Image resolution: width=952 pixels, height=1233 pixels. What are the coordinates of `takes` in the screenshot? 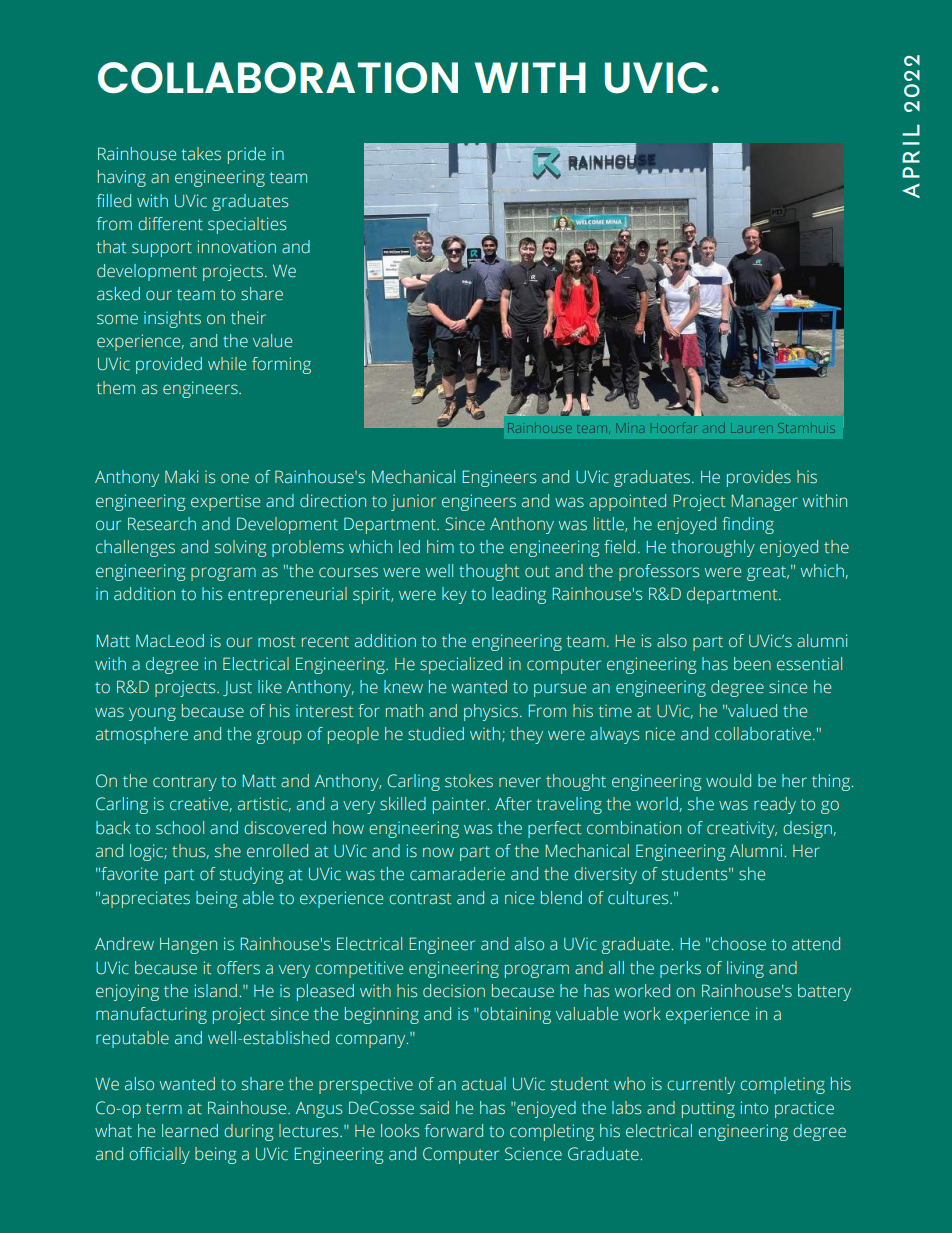 It's located at (201, 154).
